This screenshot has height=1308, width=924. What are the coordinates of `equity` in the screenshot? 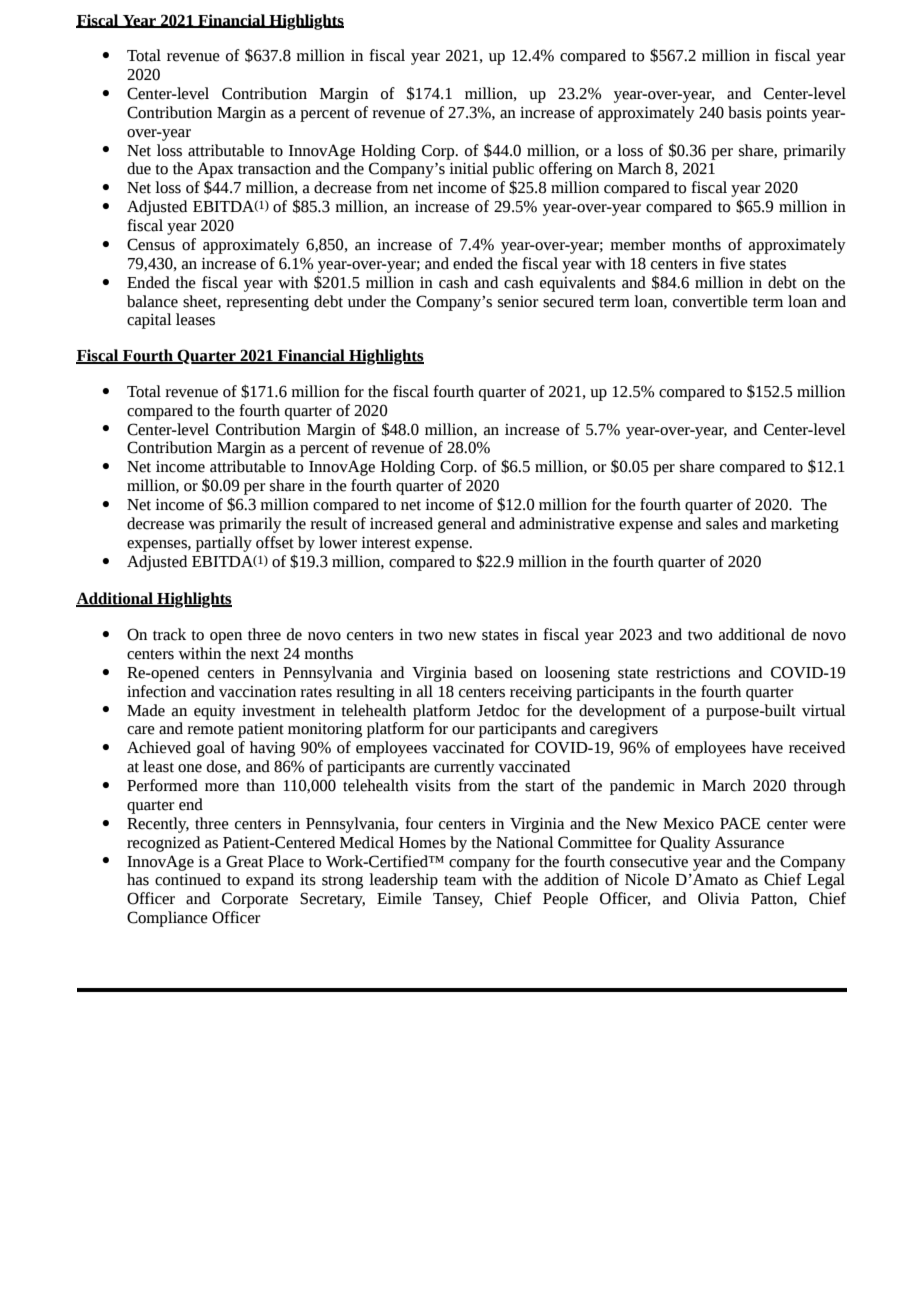 It's located at (215, 712).
